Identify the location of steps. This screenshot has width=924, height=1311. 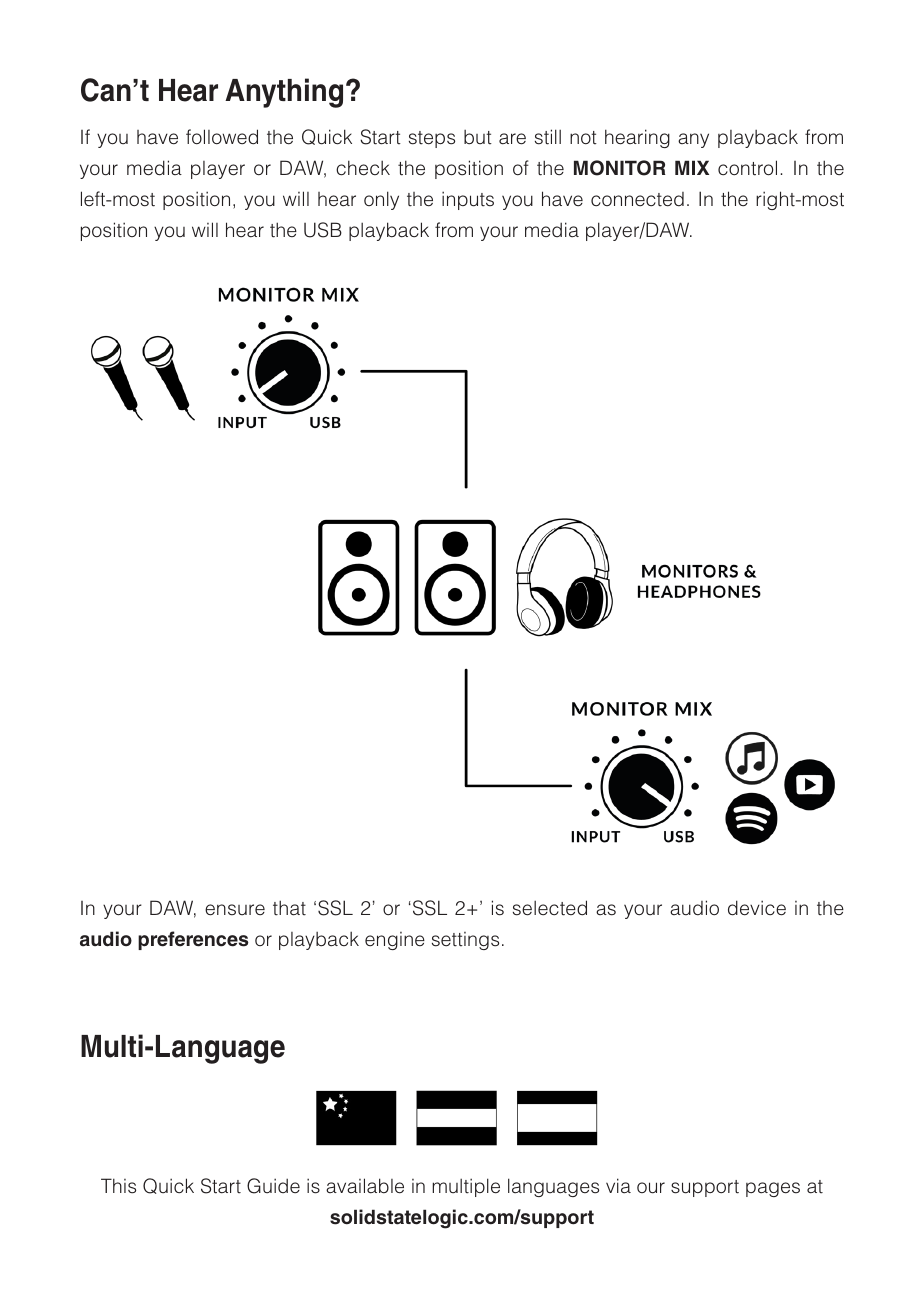
(432, 139).
